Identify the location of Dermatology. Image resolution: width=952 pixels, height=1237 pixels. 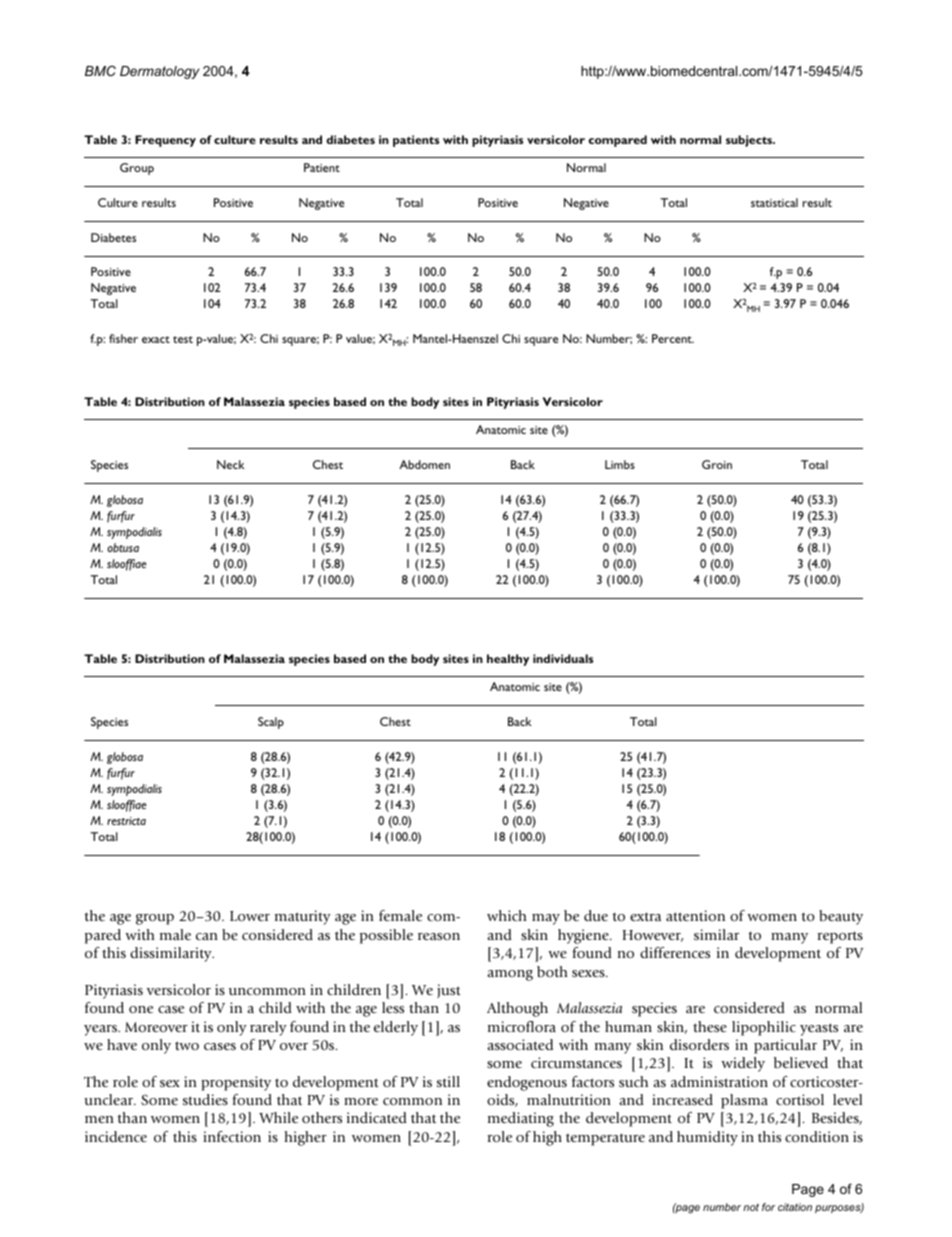
(160, 72).
